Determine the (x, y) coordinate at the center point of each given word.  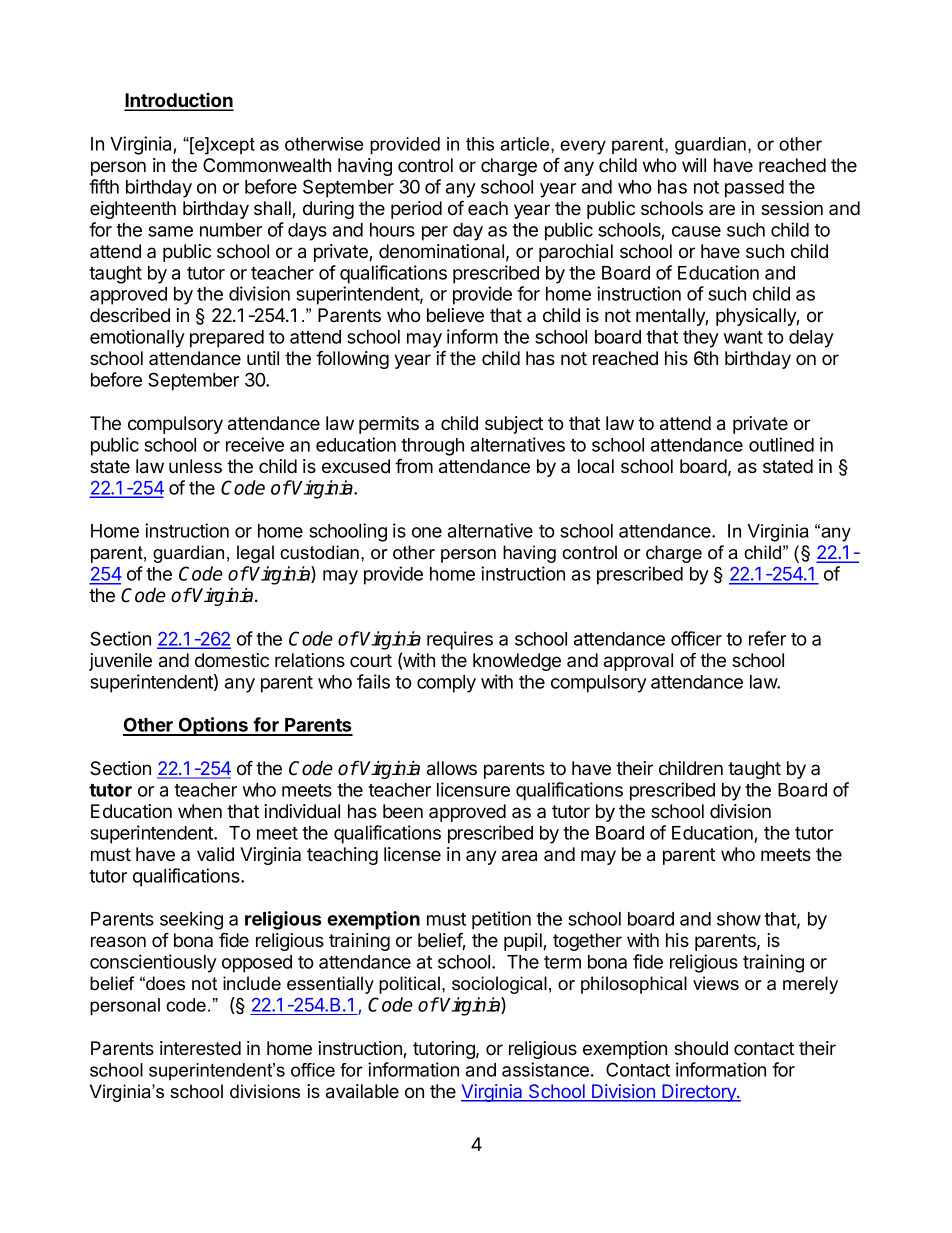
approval (638, 662)
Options (214, 726)
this (480, 144)
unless (195, 466)
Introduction (179, 101)
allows (452, 768)
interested (200, 1048)
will (694, 165)
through (432, 447)
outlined (781, 444)
